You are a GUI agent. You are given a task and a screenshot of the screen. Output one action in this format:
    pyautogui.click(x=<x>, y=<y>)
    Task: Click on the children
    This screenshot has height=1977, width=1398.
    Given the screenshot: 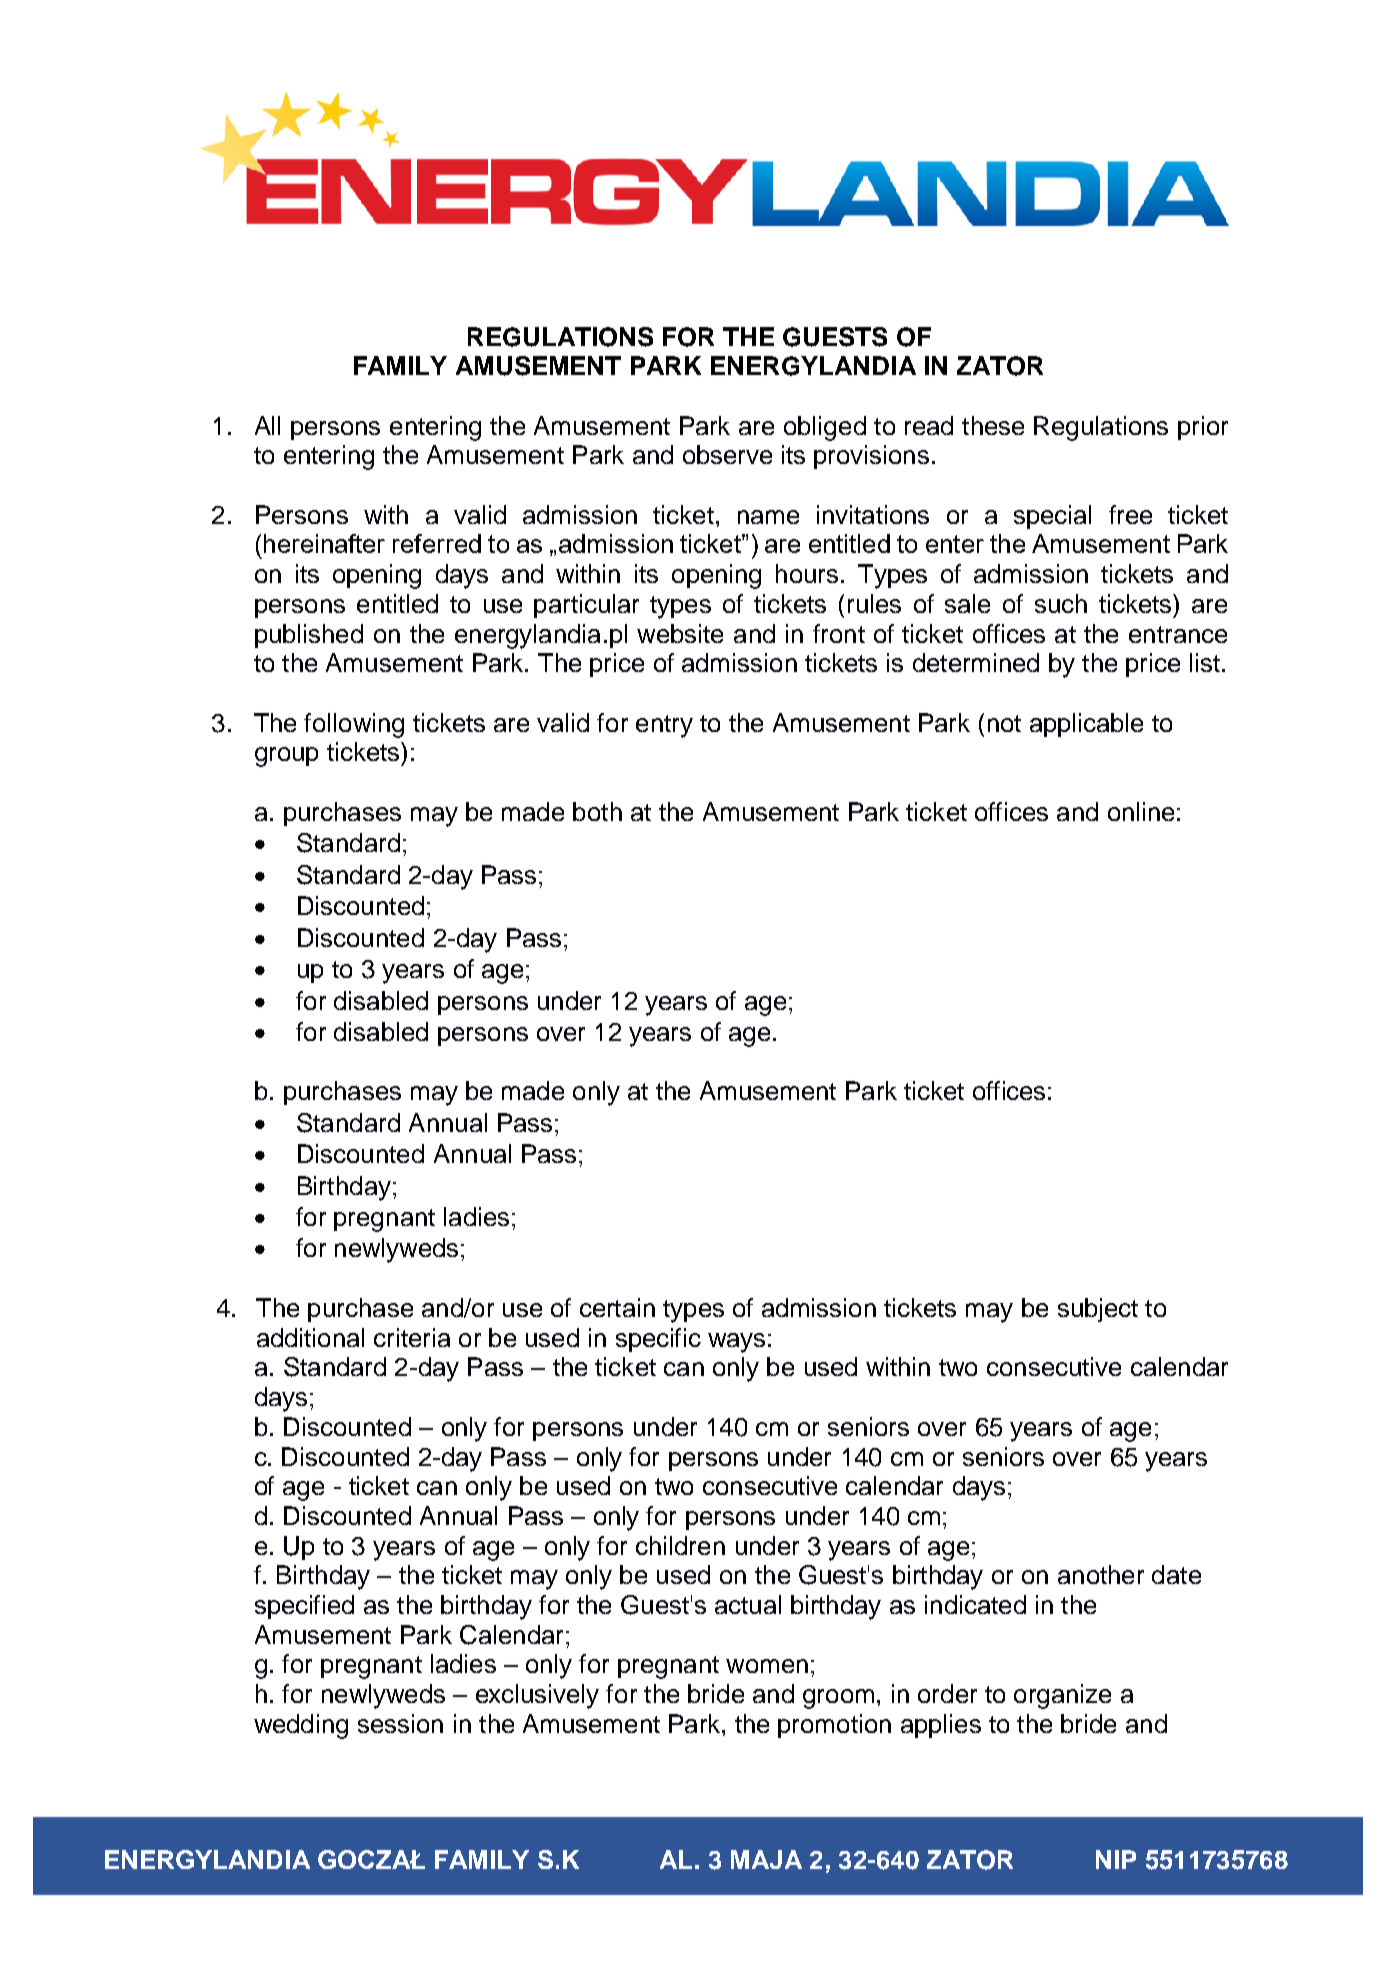 What is the action you would take?
    pyautogui.click(x=680, y=1545)
